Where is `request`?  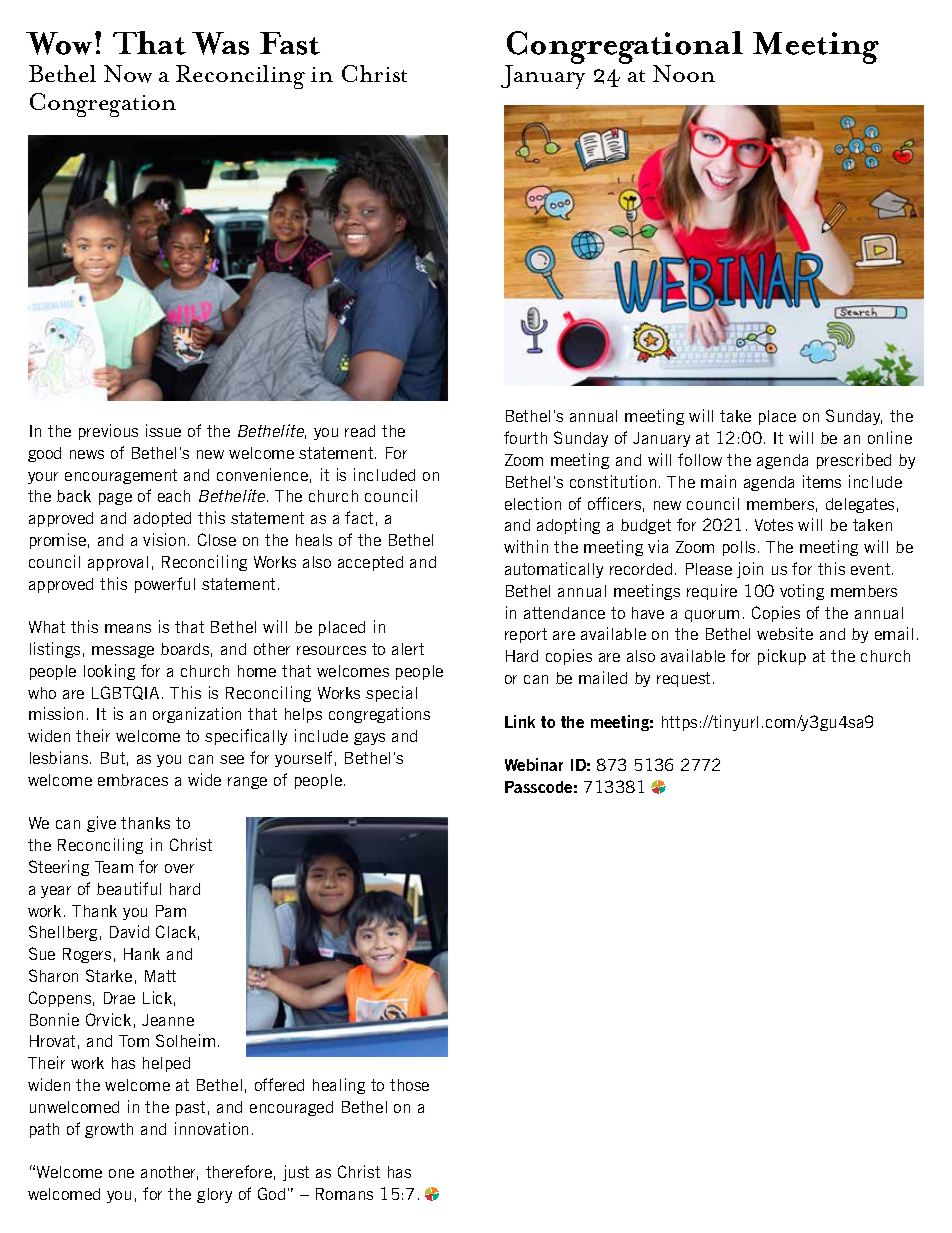
request is located at coordinates (685, 679).
